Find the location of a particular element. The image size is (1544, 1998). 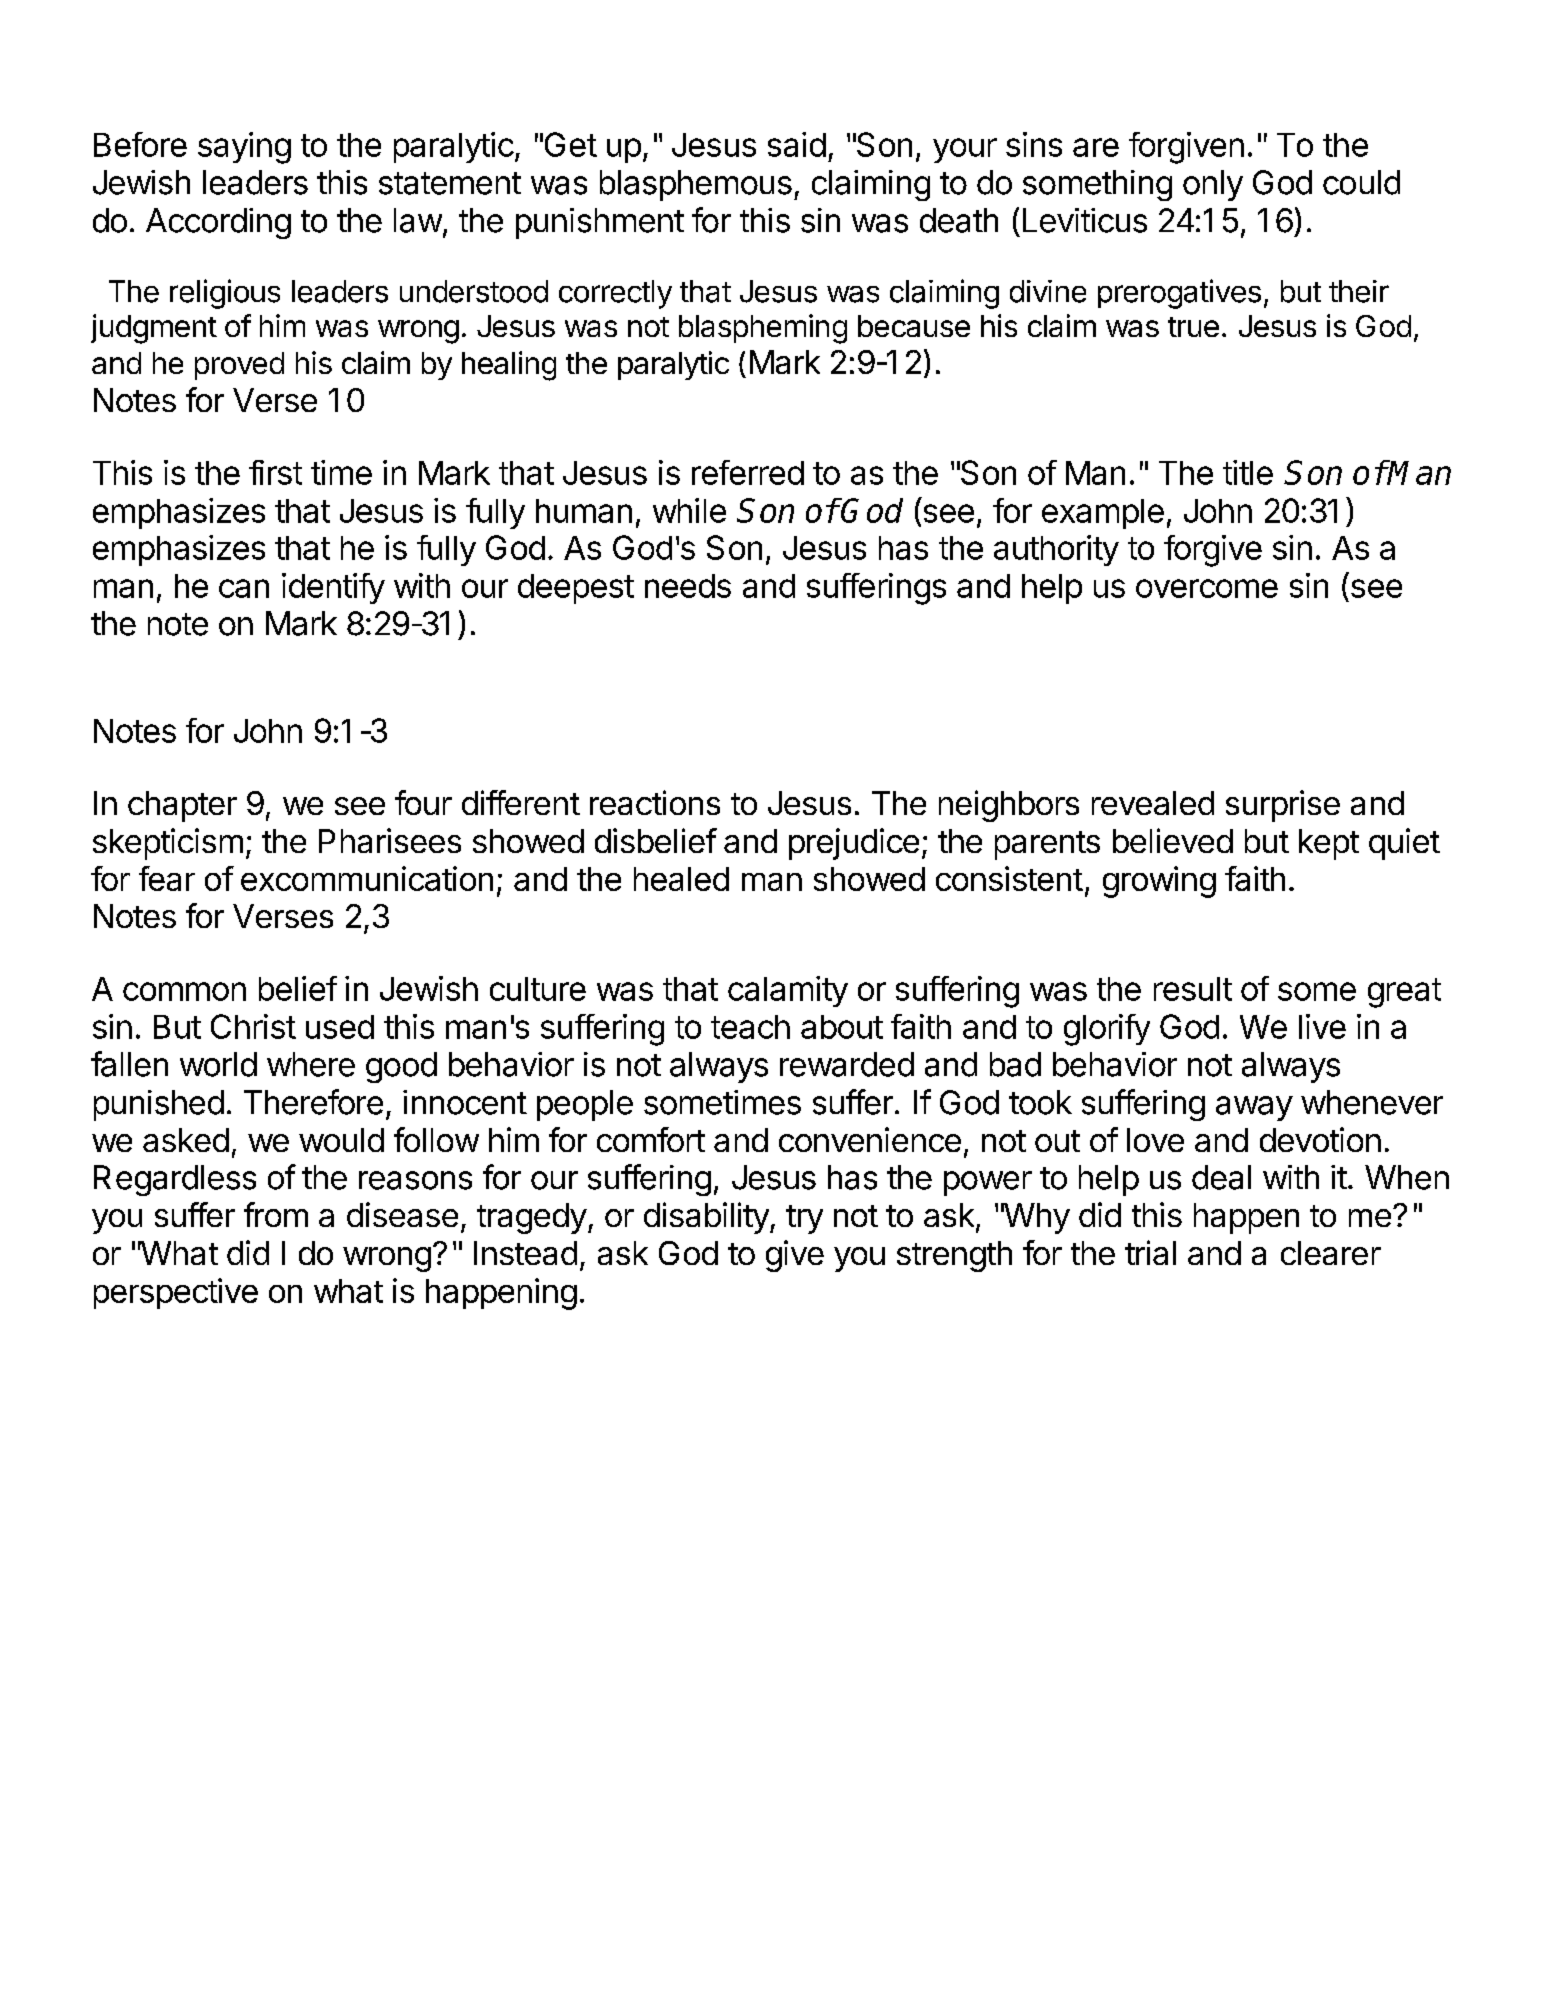

while is located at coordinates (689, 510).
